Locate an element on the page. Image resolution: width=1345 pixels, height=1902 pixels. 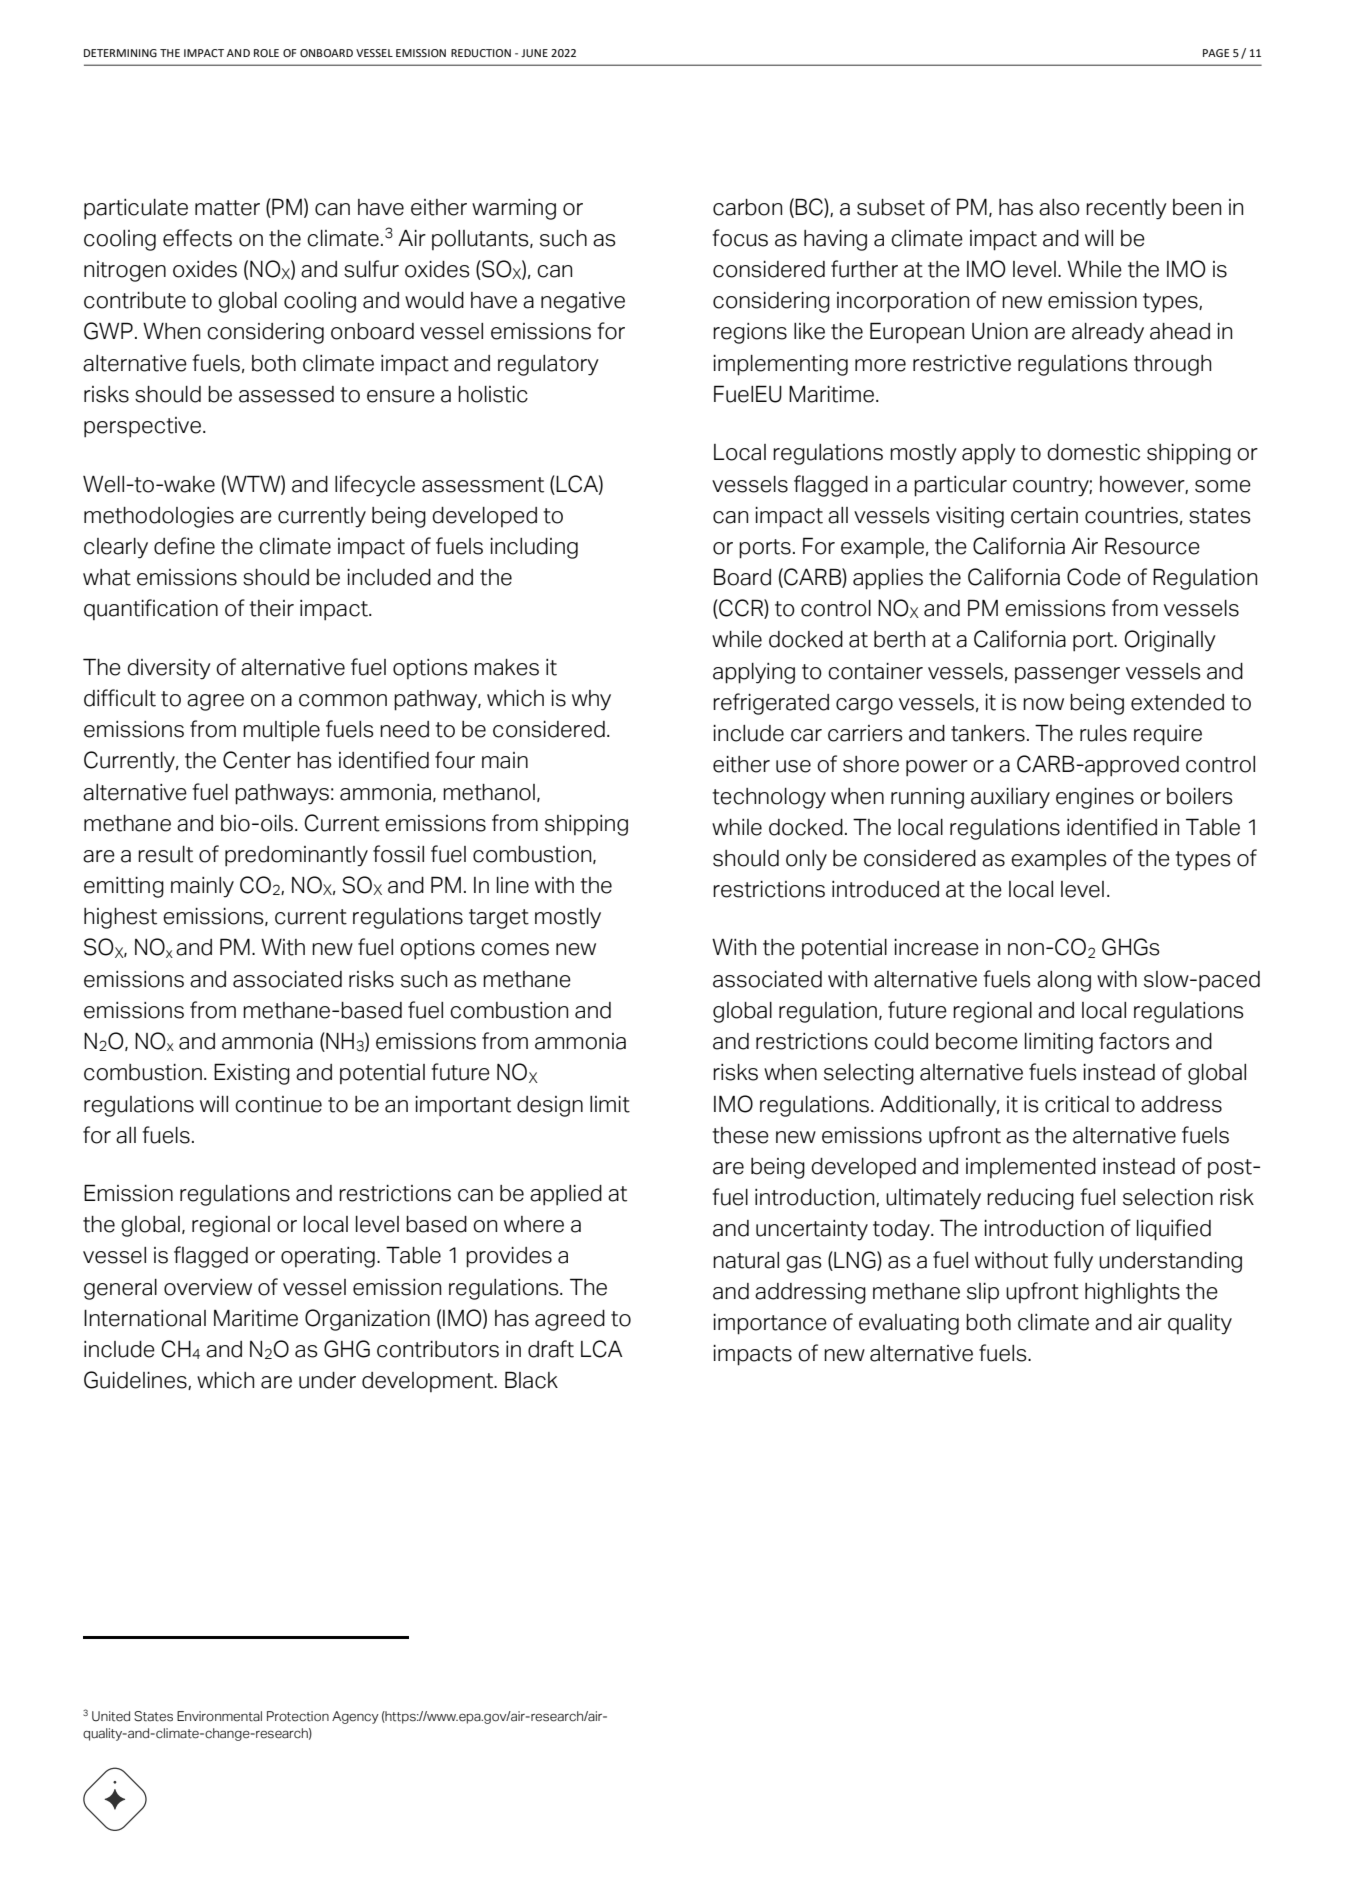
JUNE is located at coordinates (534, 53).
